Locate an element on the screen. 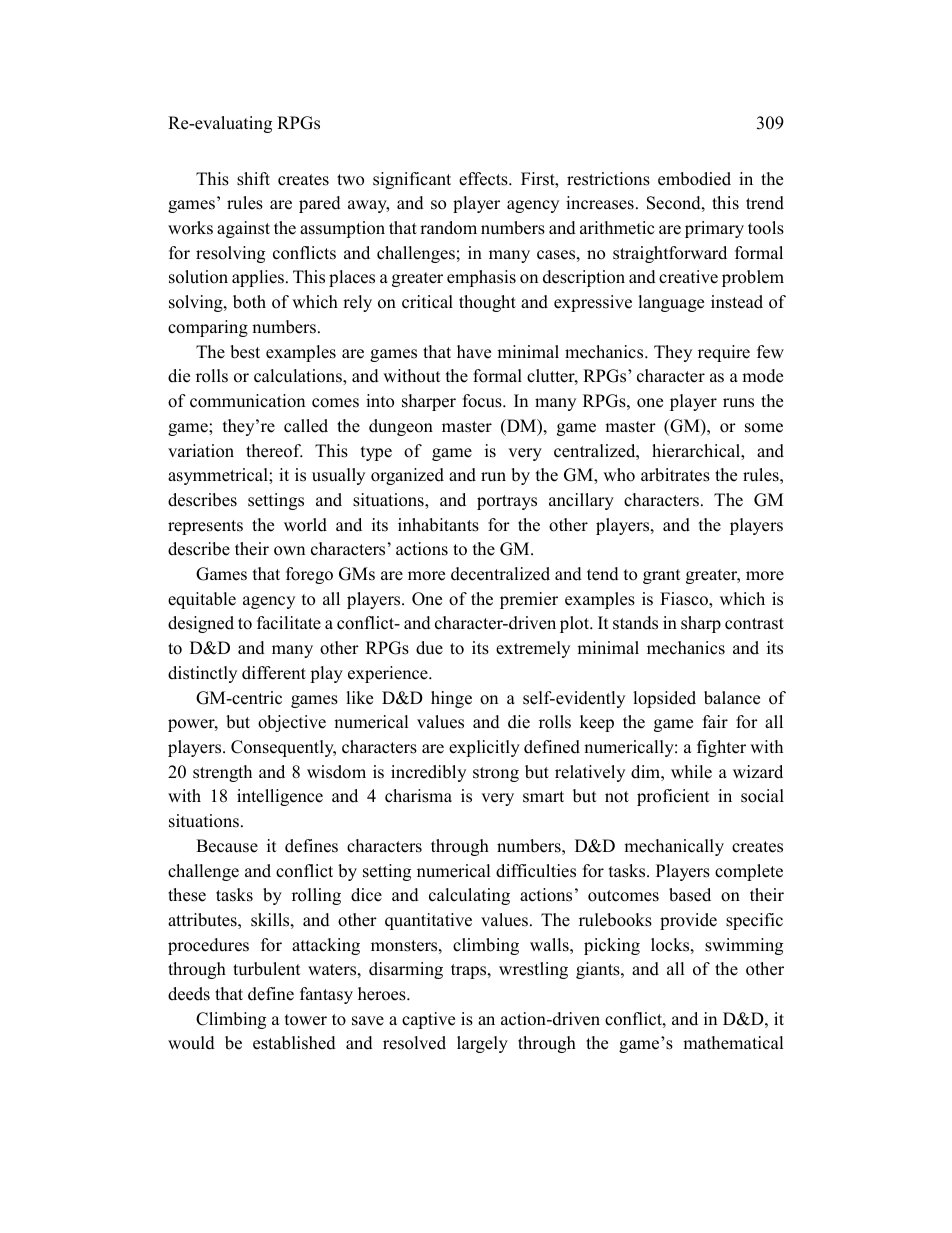  explicitly is located at coordinates (484, 748).
